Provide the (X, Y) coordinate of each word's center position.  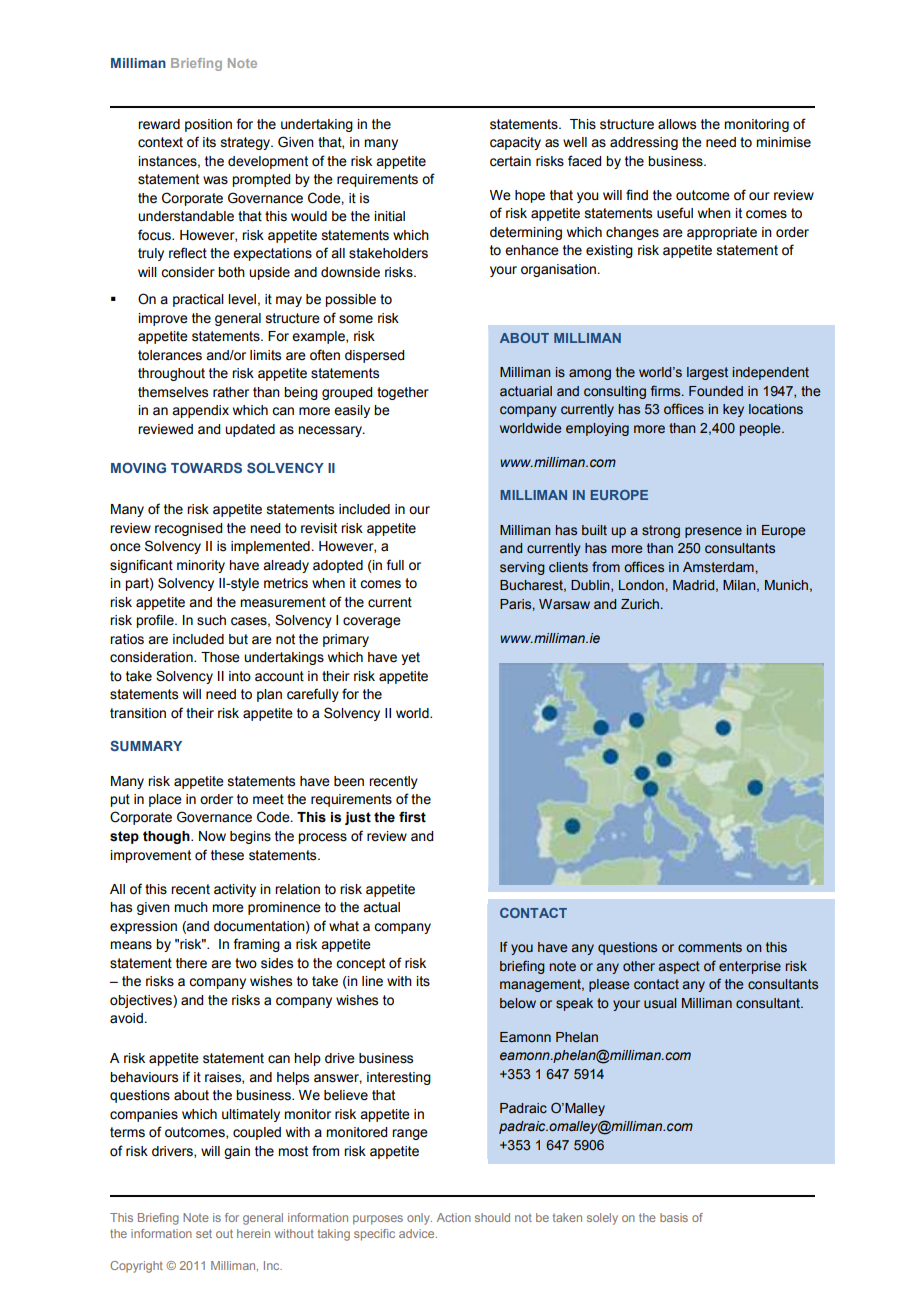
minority (201, 566)
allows (677, 124)
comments (710, 947)
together (403, 393)
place (165, 800)
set (204, 1233)
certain (510, 161)
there (191, 963)
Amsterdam (719, 567)
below (518, 1003)
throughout (171, 374)
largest (707, 373)
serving (522, 568)
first (412, 817)
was (215, 180)
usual (660, 1003)
